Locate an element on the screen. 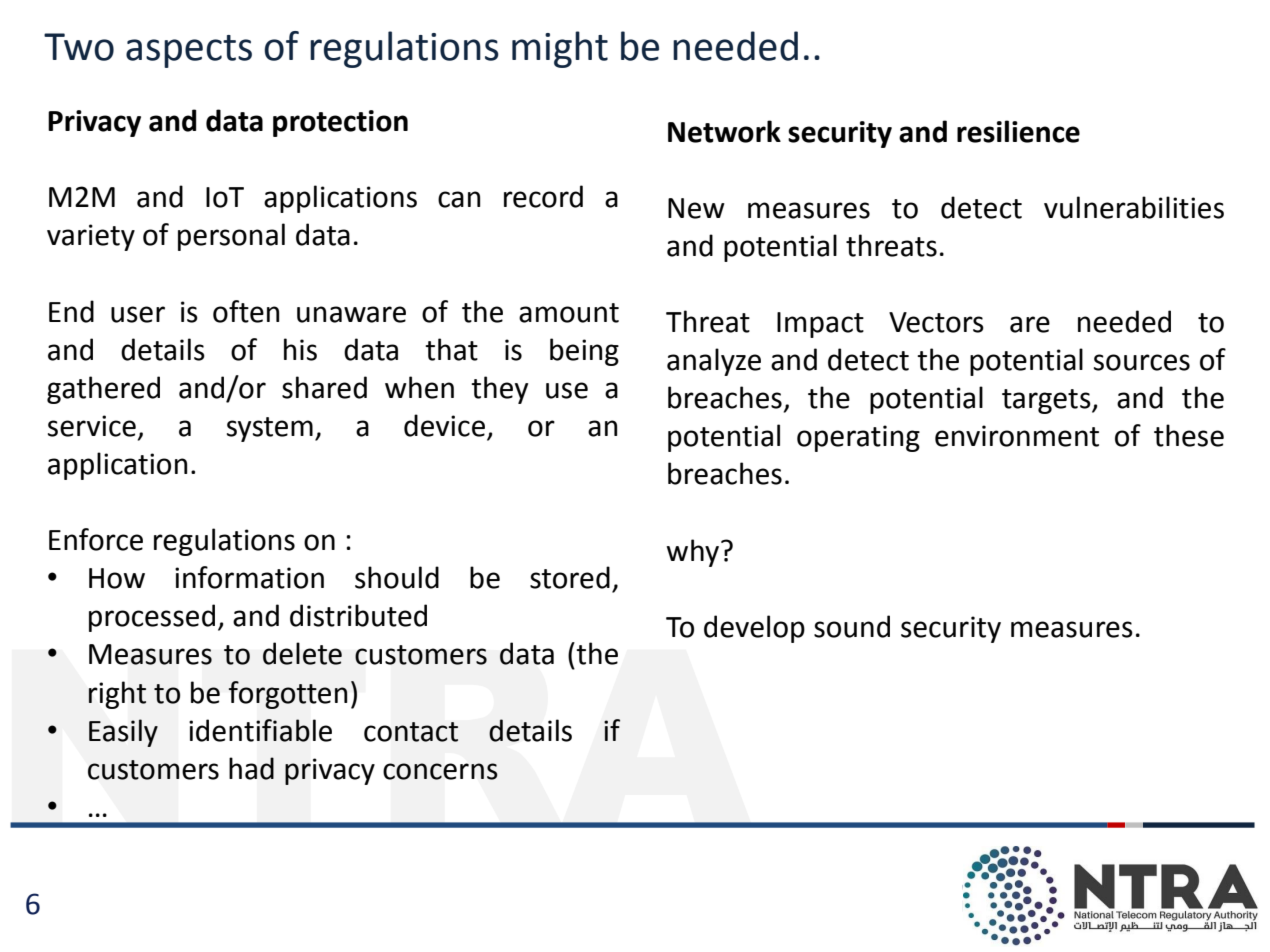  they is located at coordinates (499, 390).
